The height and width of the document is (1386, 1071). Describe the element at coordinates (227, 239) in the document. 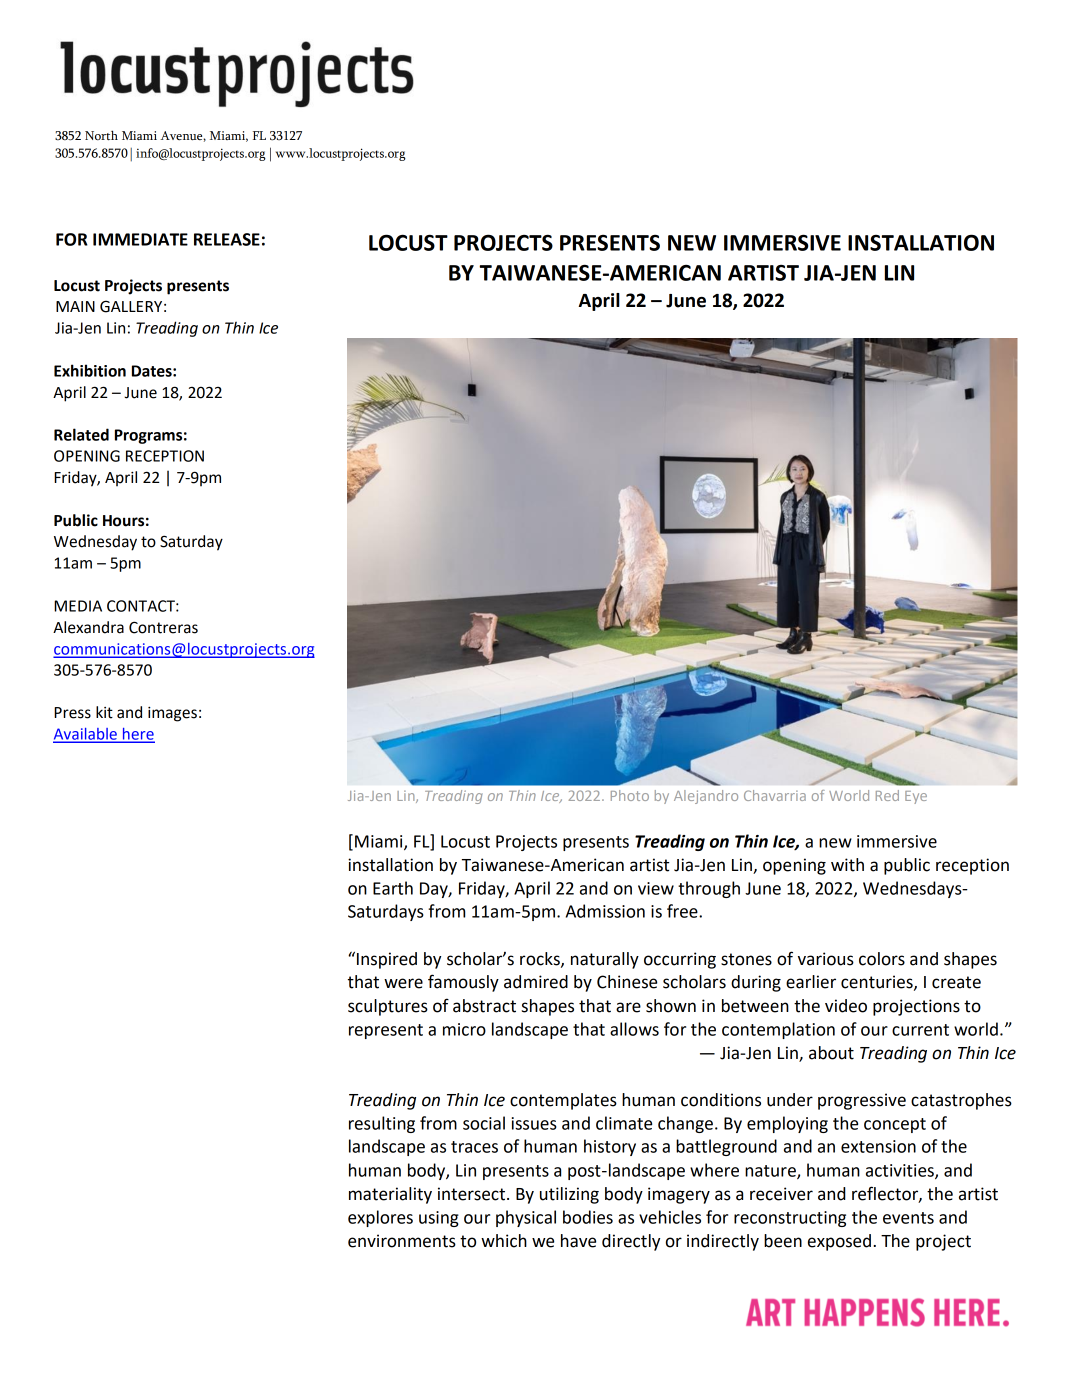

I see `RELEASE` at that location.
